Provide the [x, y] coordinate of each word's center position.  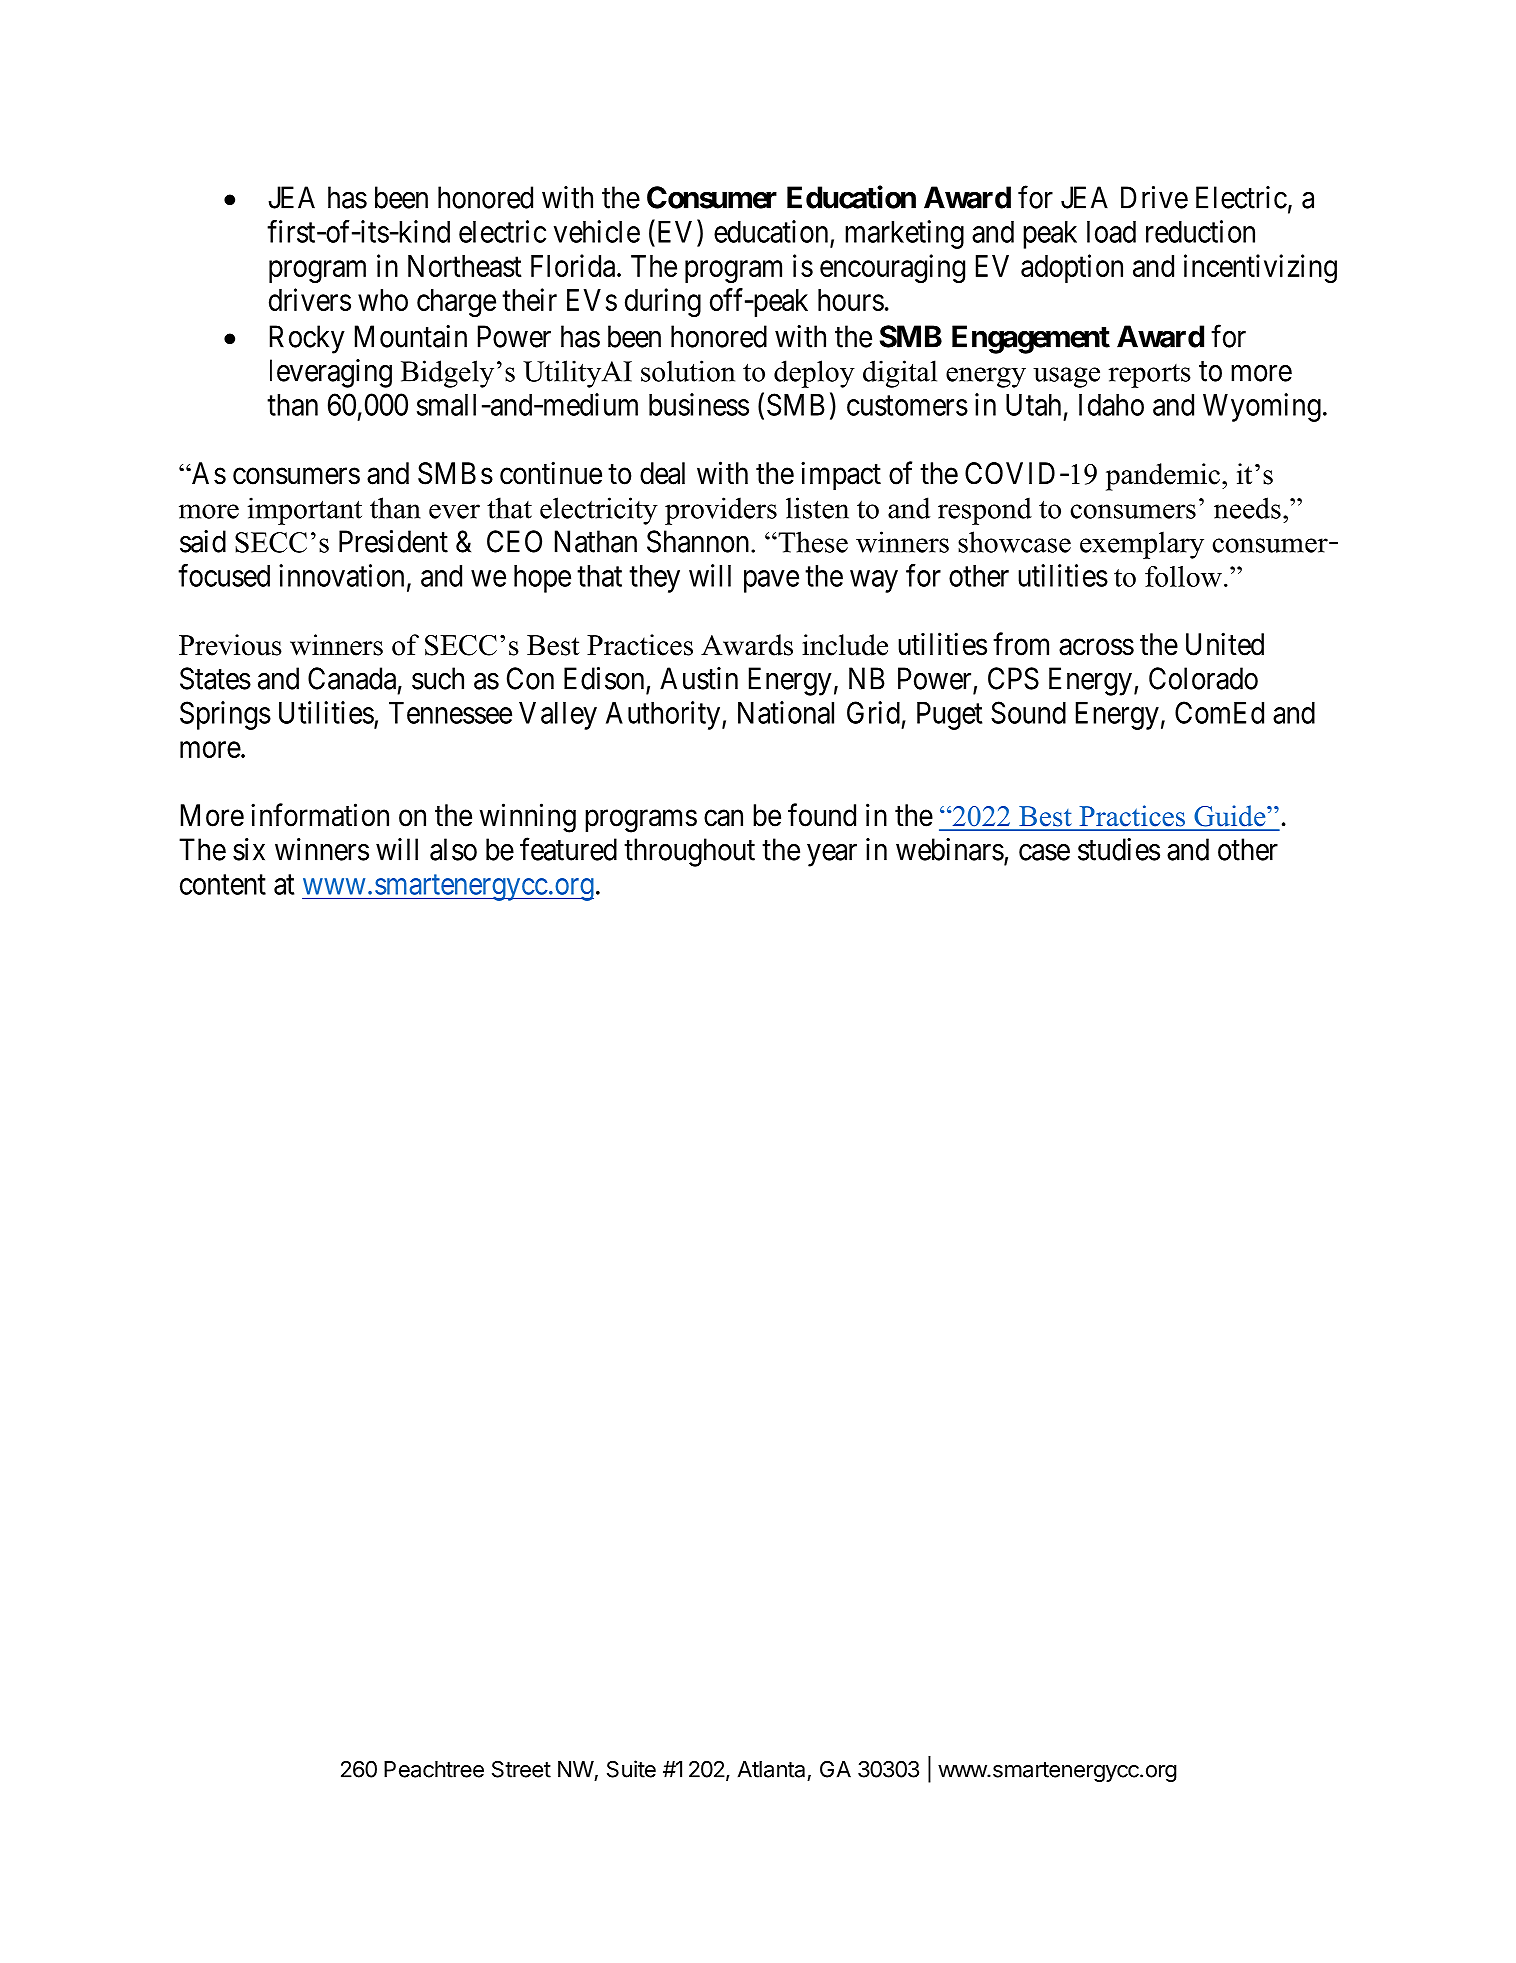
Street [521, 1769]
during [663, 302]
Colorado [1203, 678]
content [223, 885]
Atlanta [771, 1769]
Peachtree [434, 1769]
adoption [1072, 268]
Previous [230, 645]
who [383, 300]
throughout [689, 852]
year [832, 855]
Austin [699, 678]
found [822, 815]
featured [568, 849]
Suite [631, 1769]
